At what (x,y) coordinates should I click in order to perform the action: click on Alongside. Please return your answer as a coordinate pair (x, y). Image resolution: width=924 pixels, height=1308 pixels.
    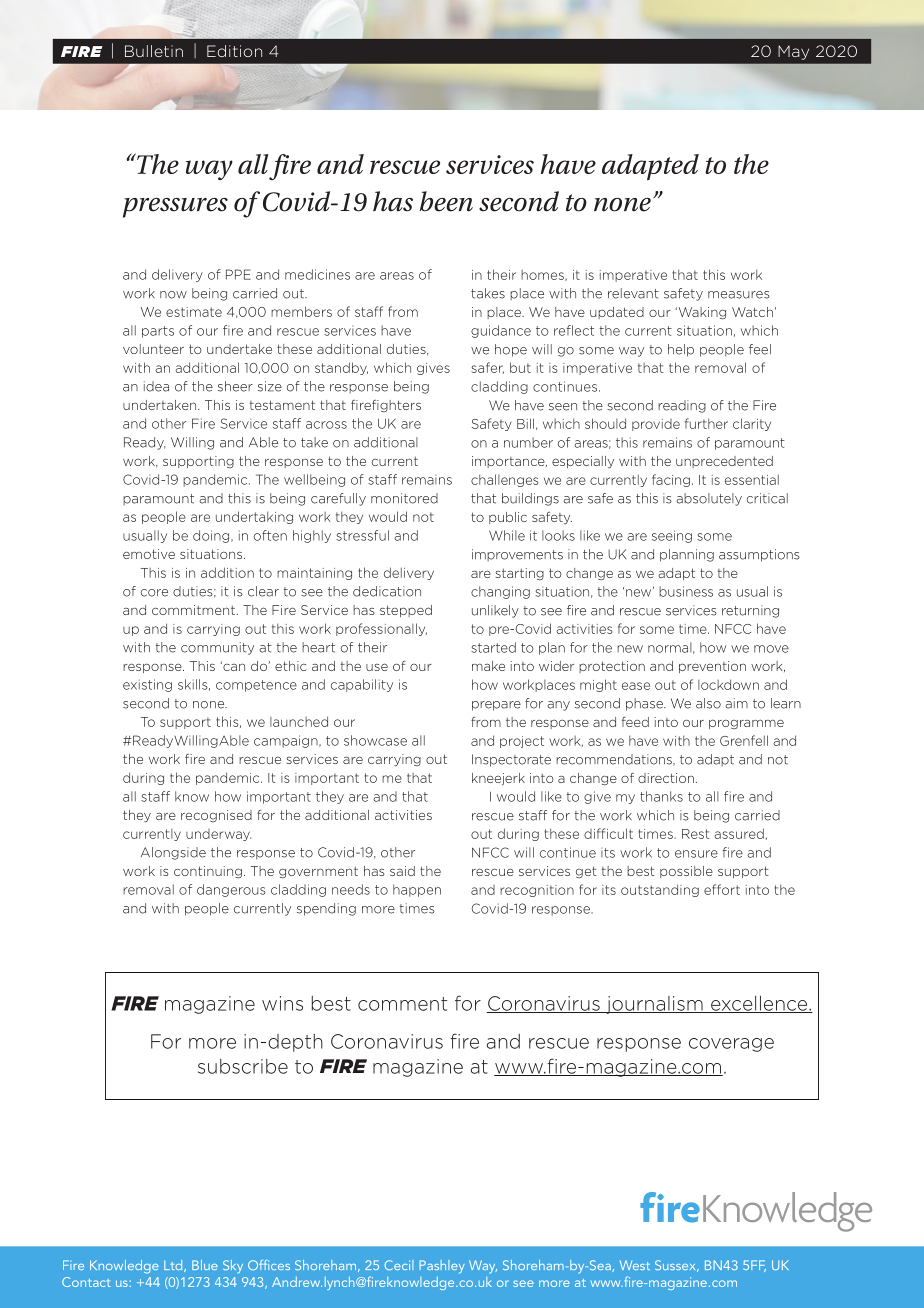
    Looking at the image, I should click on (173, 853).
